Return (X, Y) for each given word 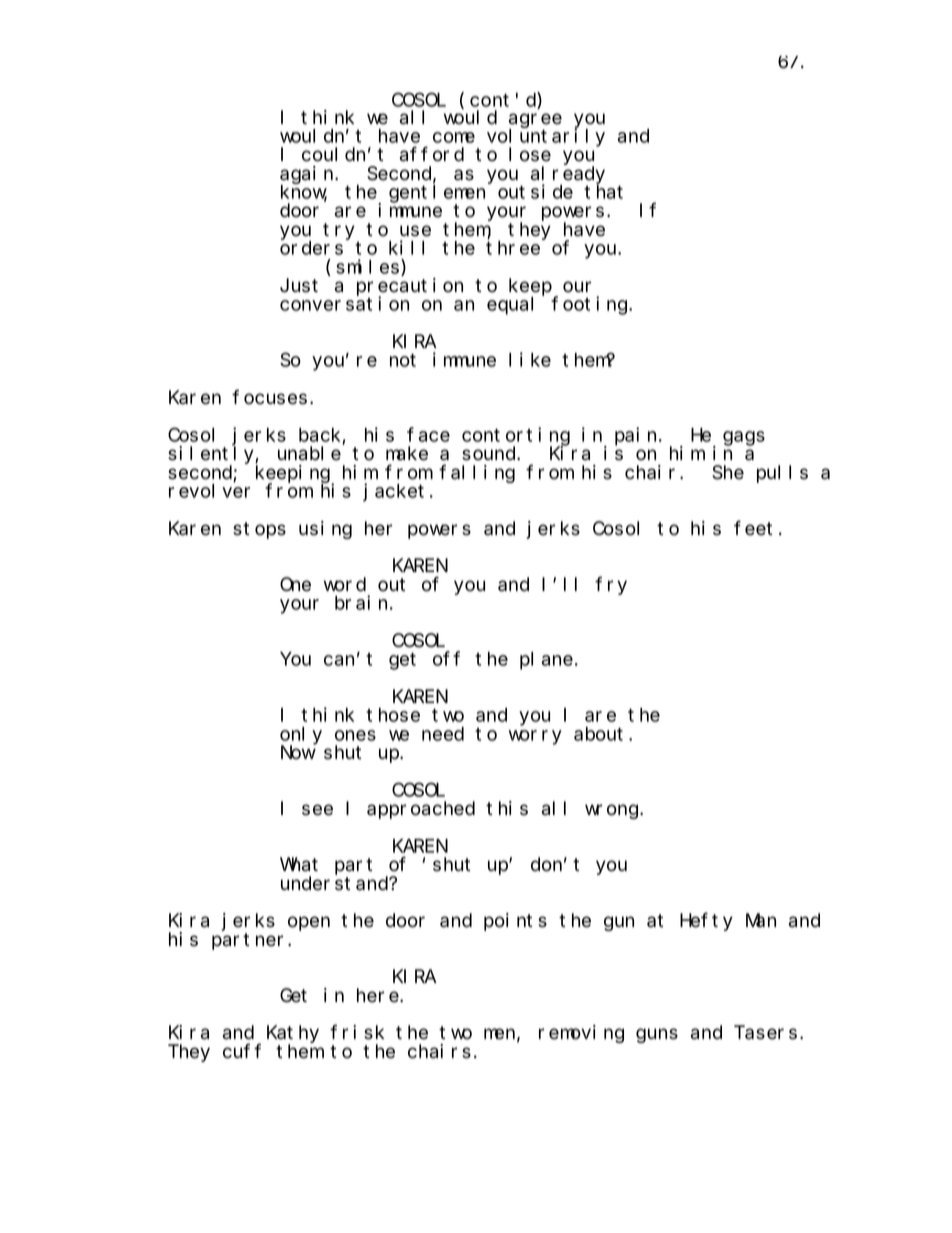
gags (744, 438)
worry (535, 737)
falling (477, 473)
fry (611, 585)
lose (530, 154)
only (301, 737)
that (603, 191)
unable (310, 452)
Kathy (293, 1035)
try (339, 231)
